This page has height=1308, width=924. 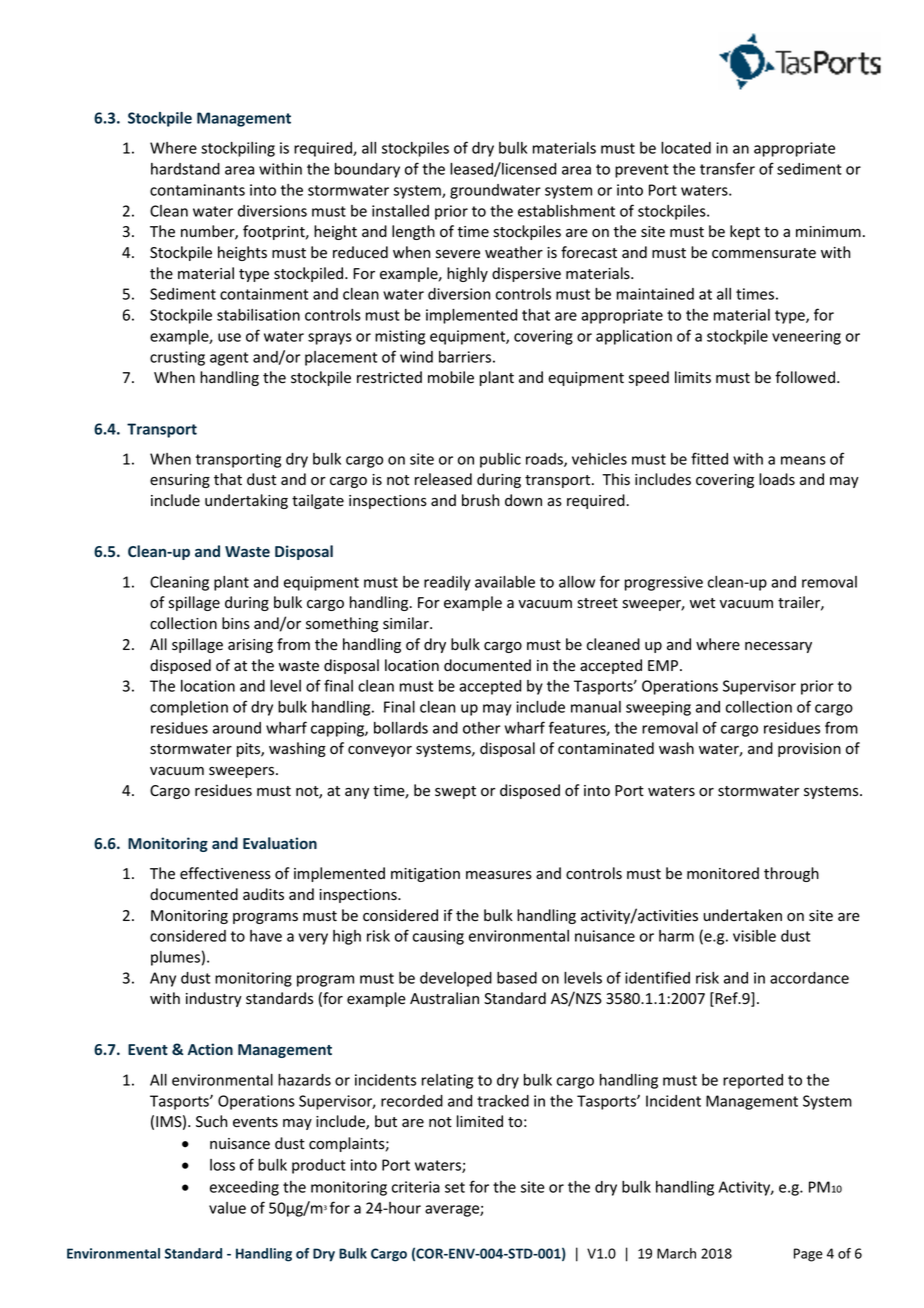 What do you see at coordinates (237, 728) in the page?
I see `around` at bounding box center [237, 728].
